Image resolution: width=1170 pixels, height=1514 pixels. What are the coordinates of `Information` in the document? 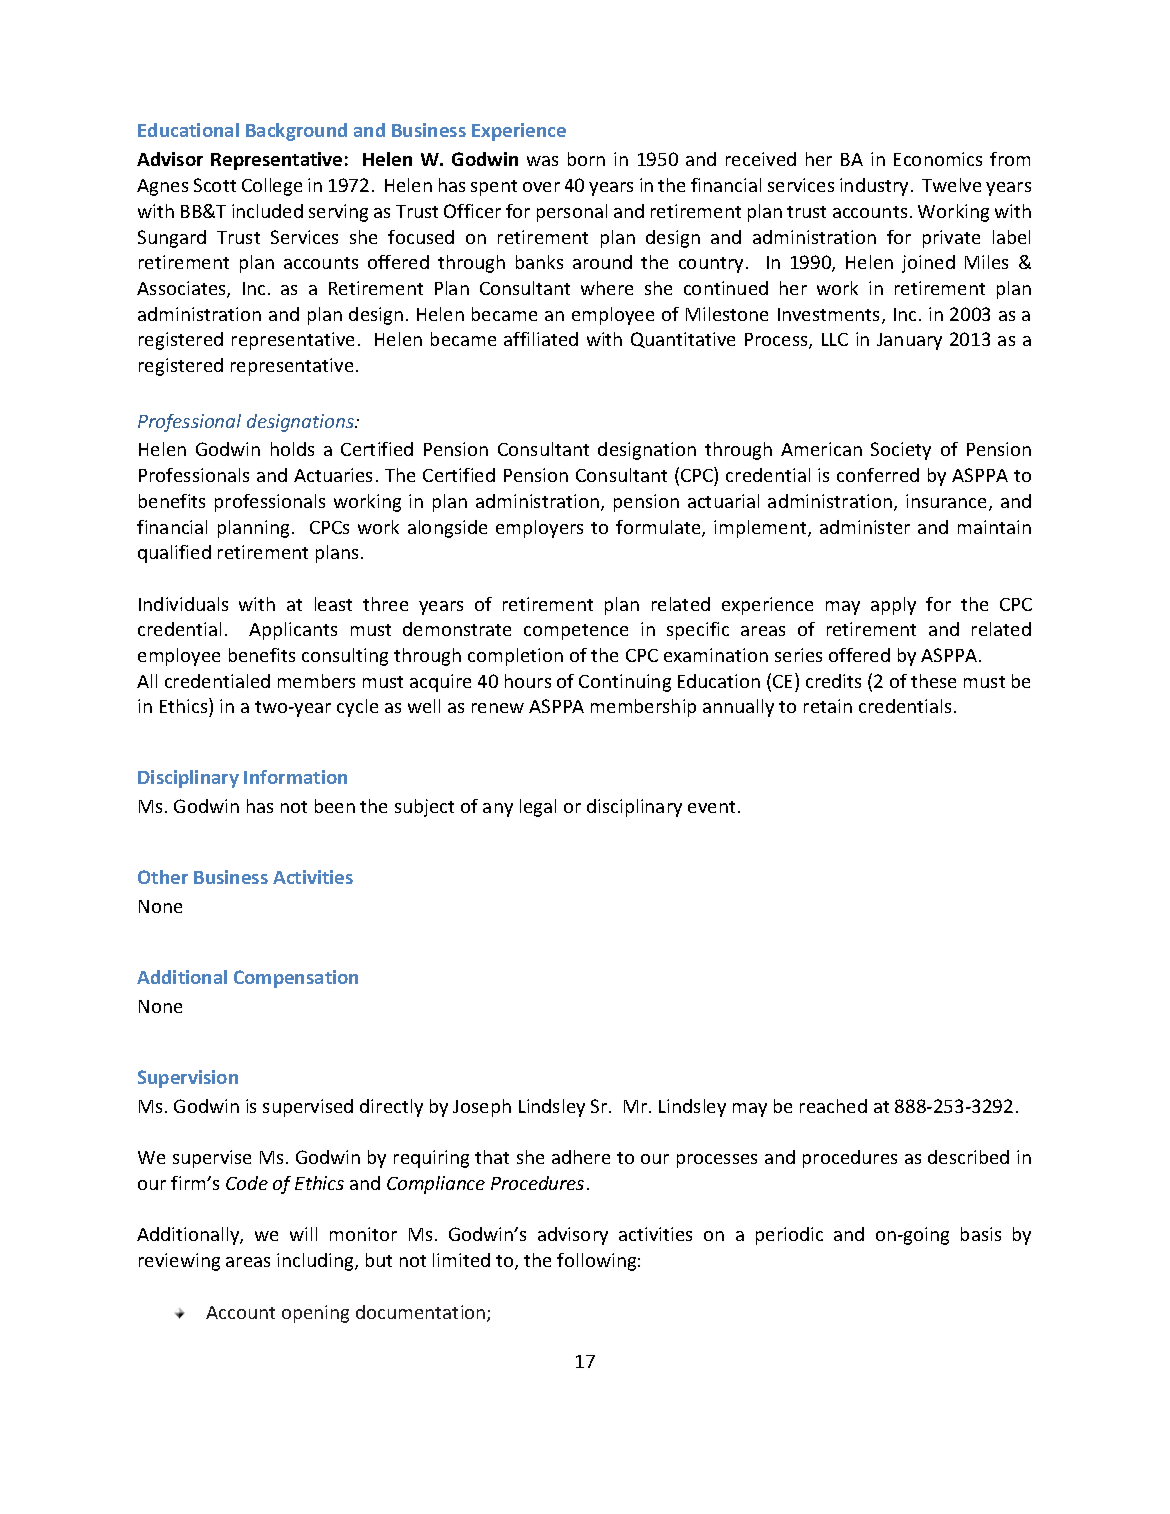 It's located at (295, 777).
